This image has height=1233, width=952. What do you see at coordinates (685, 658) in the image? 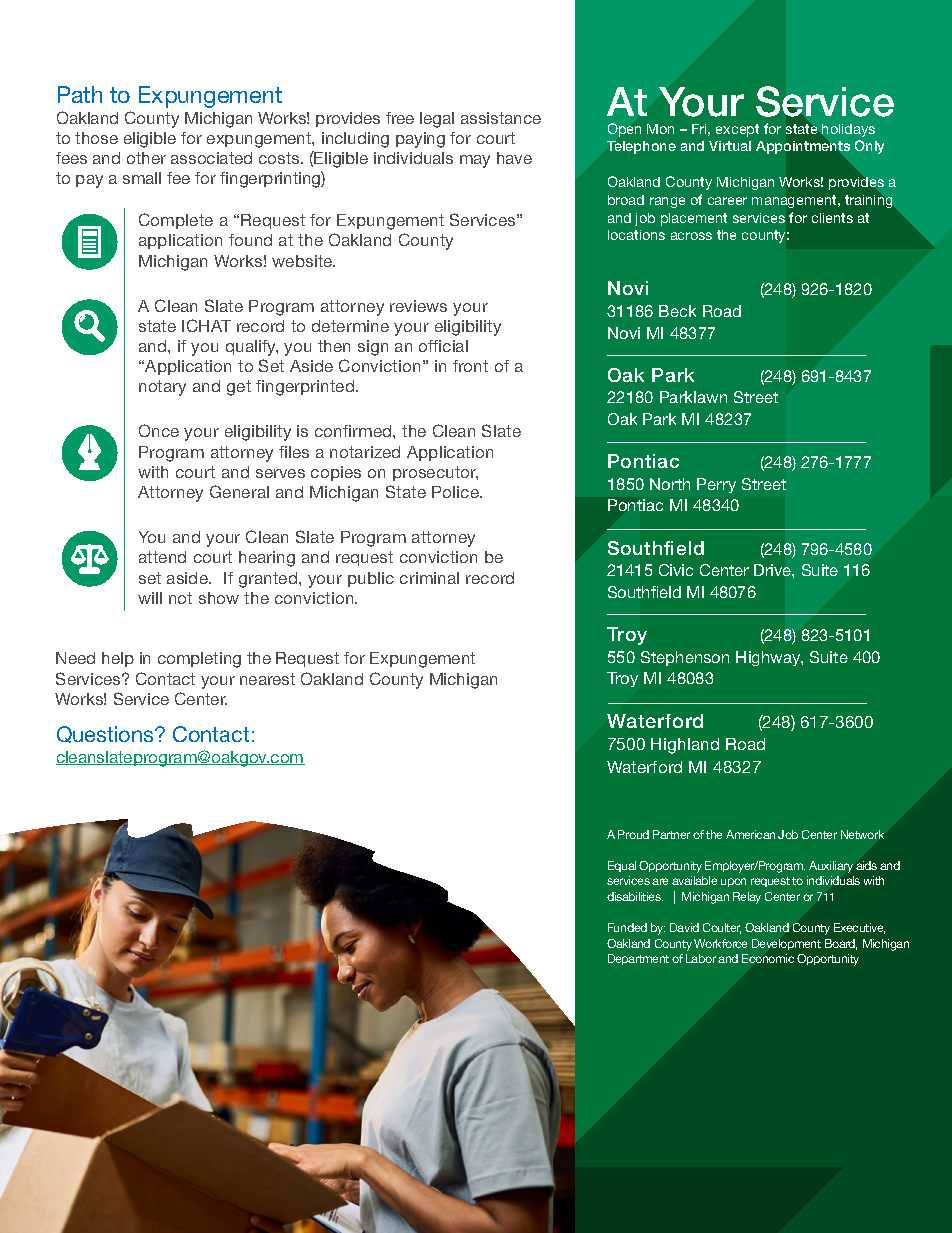
I see `Stephenson` at bounding box center [685, 658].
